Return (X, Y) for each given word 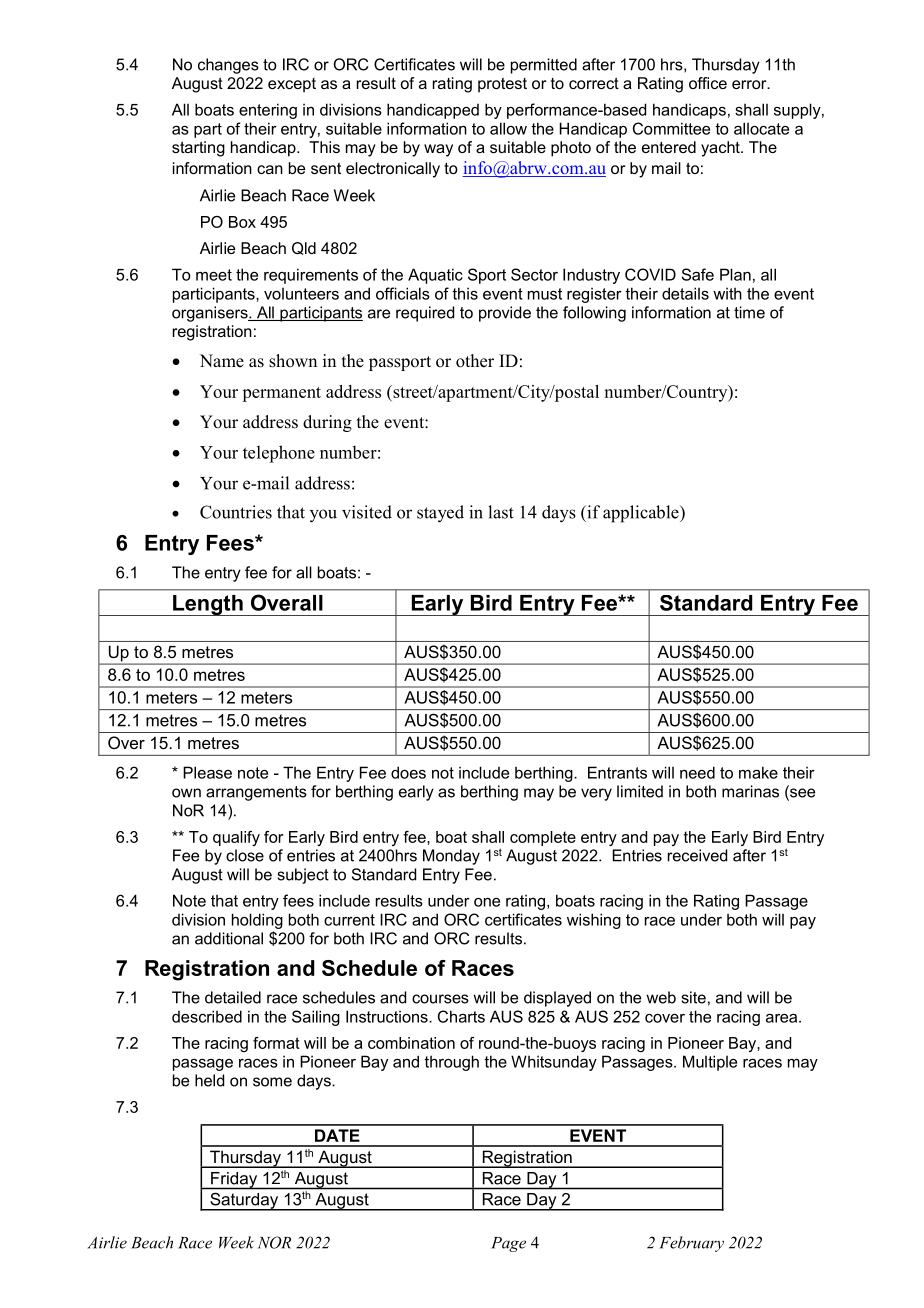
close (245, 855)
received (697, 855)
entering (268, 111)
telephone (279, 454)
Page (508, 1244)
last (501, 512)
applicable (642, 514)
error (750, 84)
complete (543, 838)
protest (502, 85)
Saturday (244, 1202)
